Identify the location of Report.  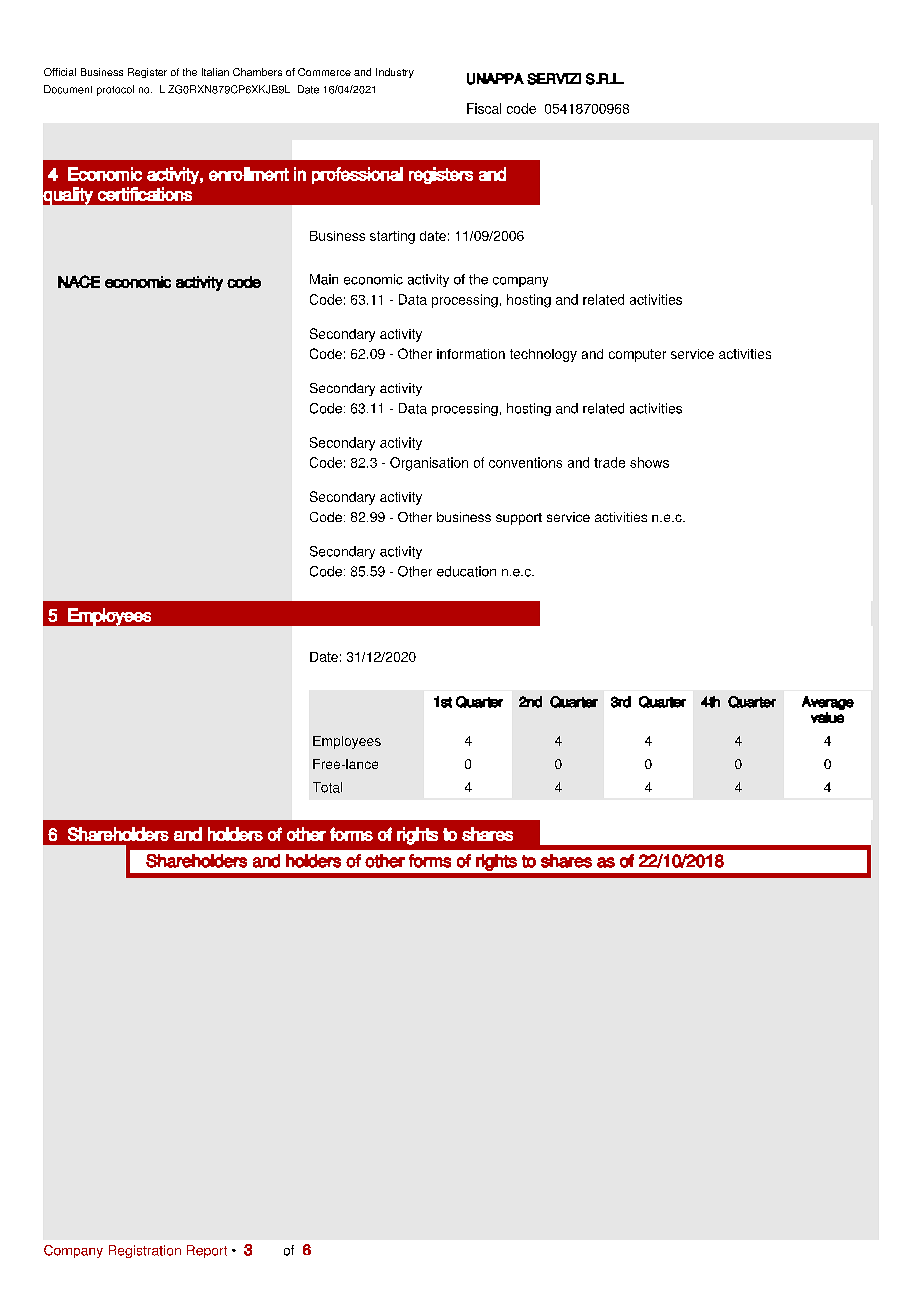
(207, 1251).
